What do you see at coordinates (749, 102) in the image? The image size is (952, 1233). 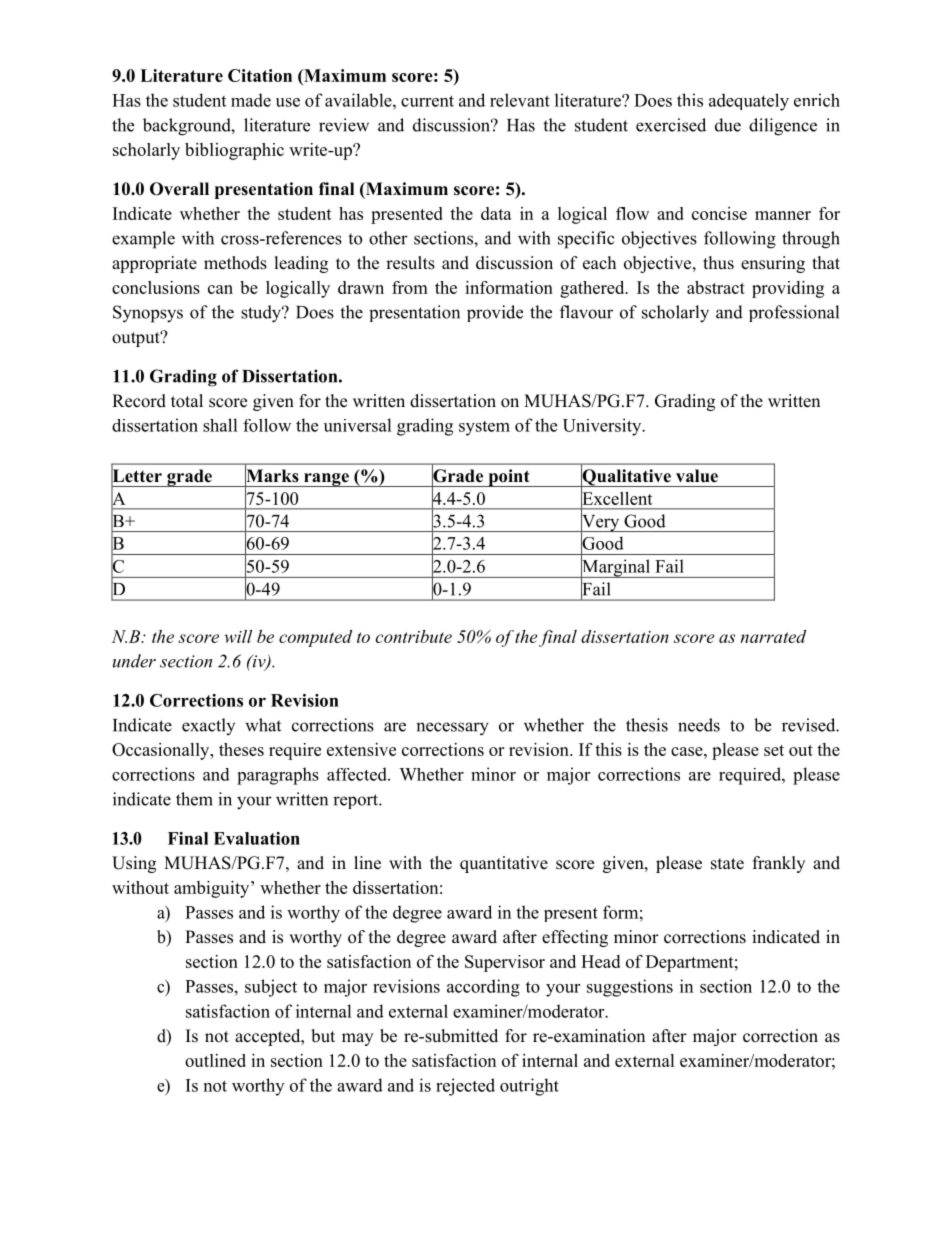 I see `adequately` at bounding box center [749, 102].
